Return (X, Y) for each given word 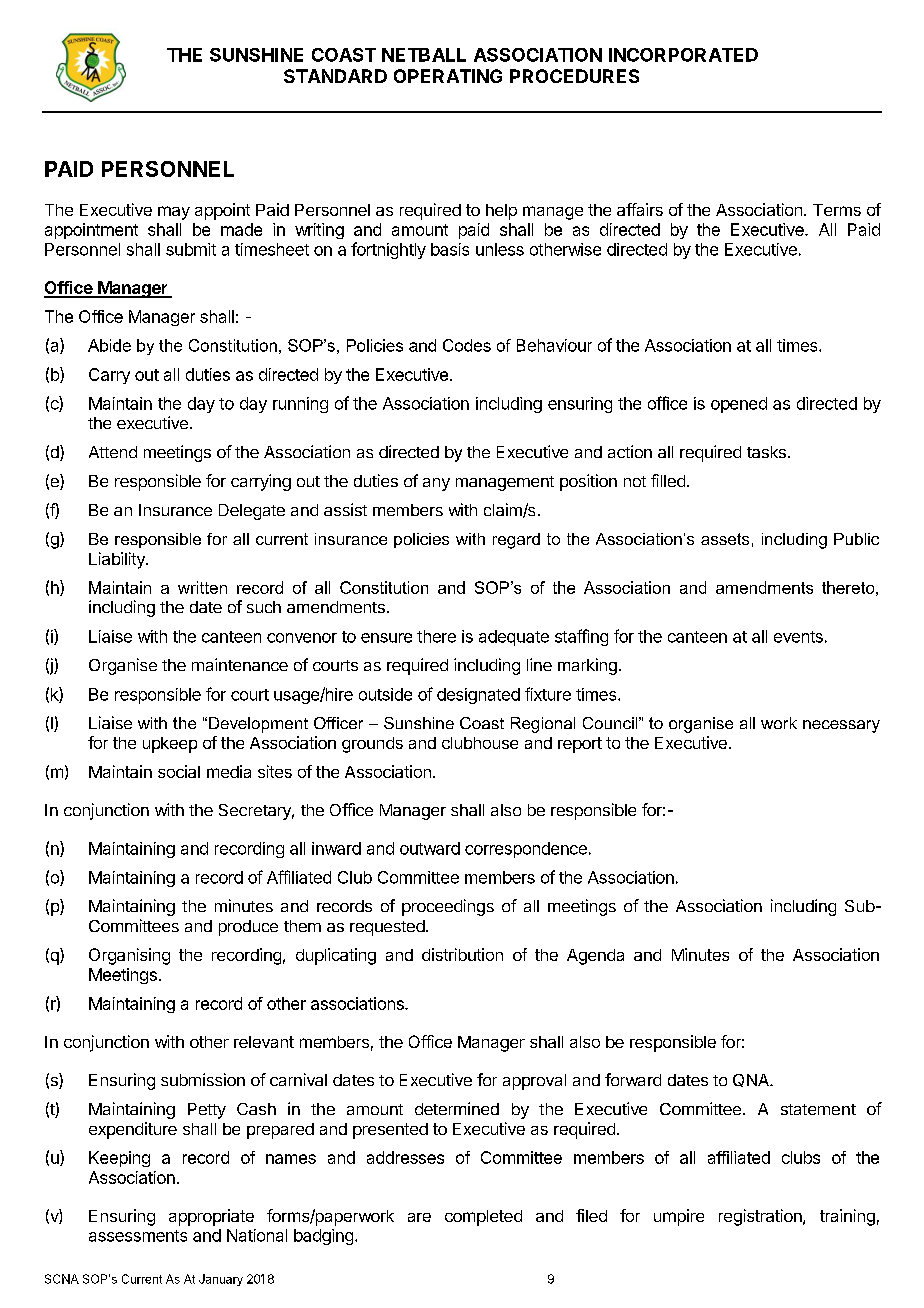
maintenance (240, 664)
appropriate (211, 1217)
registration (761, 1217)
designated (478, 696)
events (798, 637)
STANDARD (335, 76)
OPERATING (448, 76)
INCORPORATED (683, 55)
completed (483, 1218)
